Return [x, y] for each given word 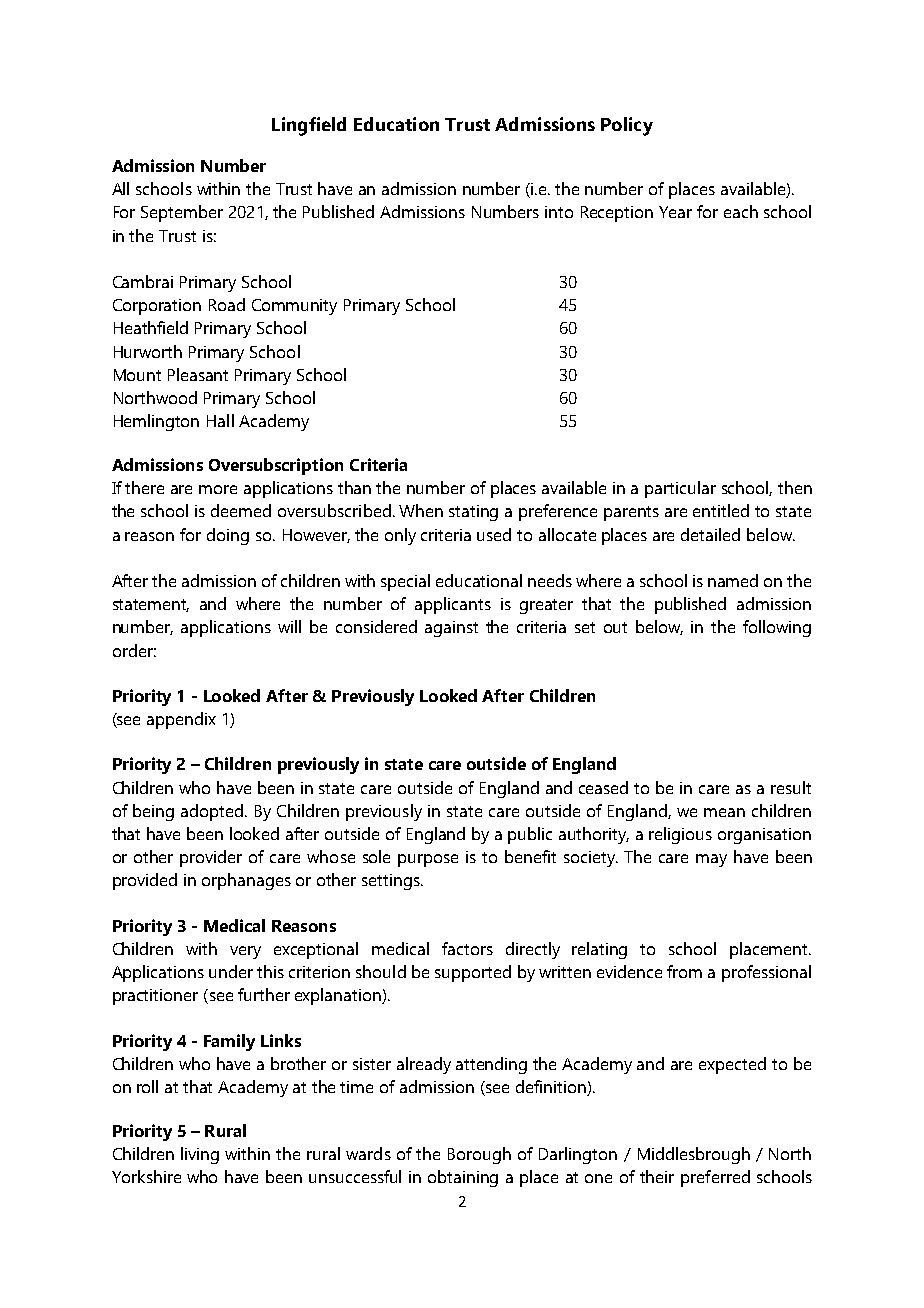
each [741, 211]
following [777, 628]
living [200, 1155]
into [559, 212]
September [182, 213]
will [289, 626]
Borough [479, 1155]
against [451, 629]
